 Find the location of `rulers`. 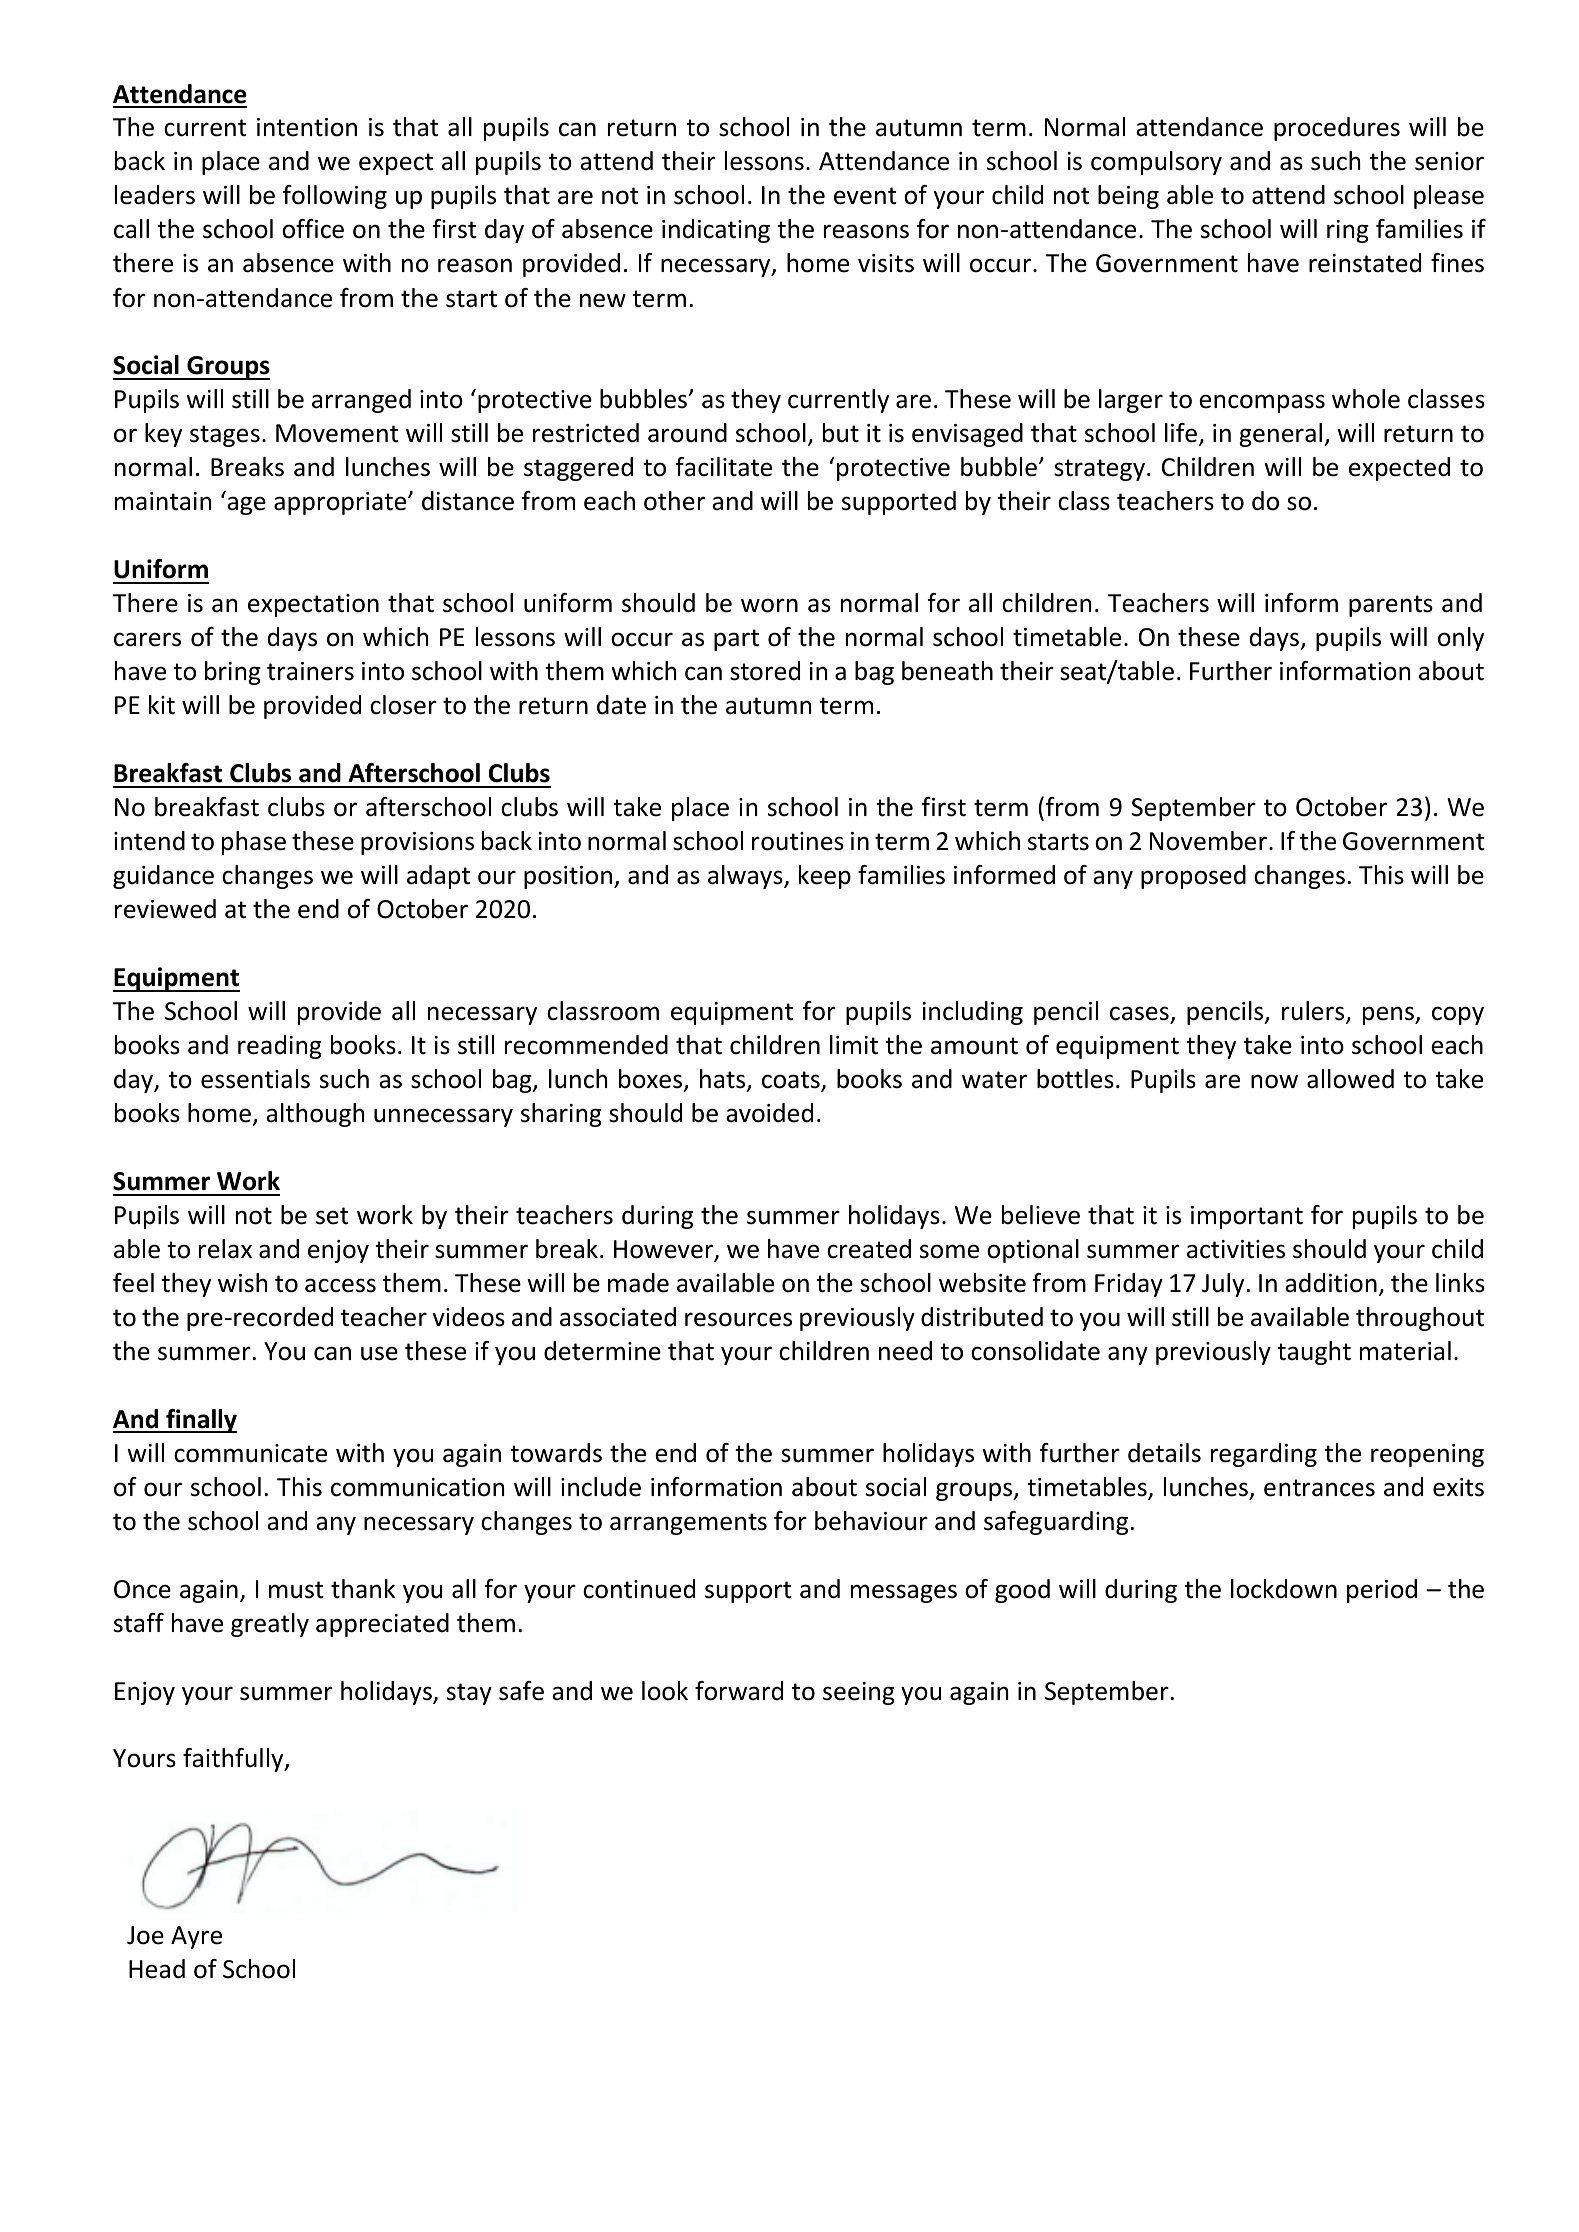

rulers is located at coordinates (1314, 1012).
